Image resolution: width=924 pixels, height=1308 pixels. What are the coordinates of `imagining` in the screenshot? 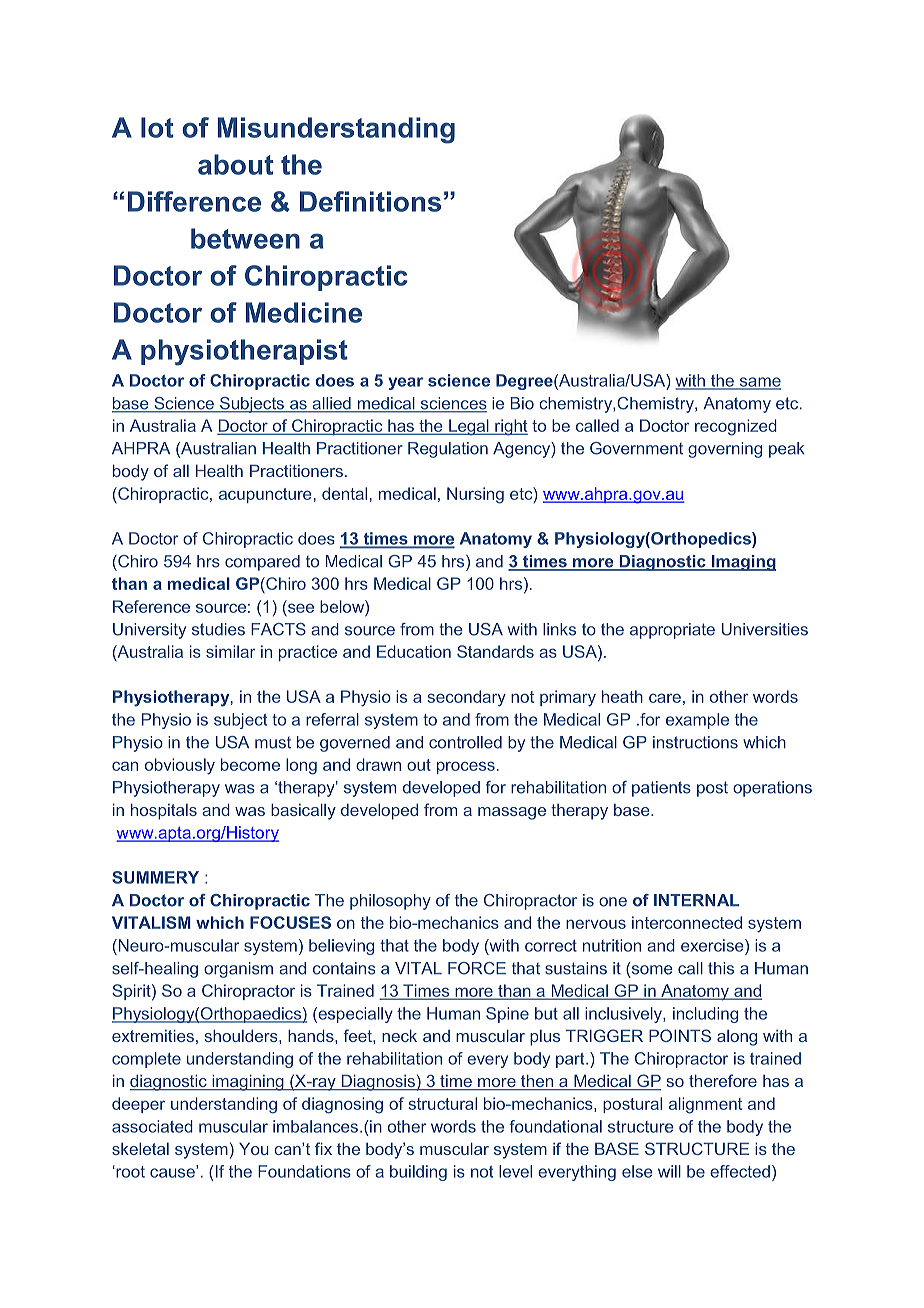 It's located at (248, 1082).
